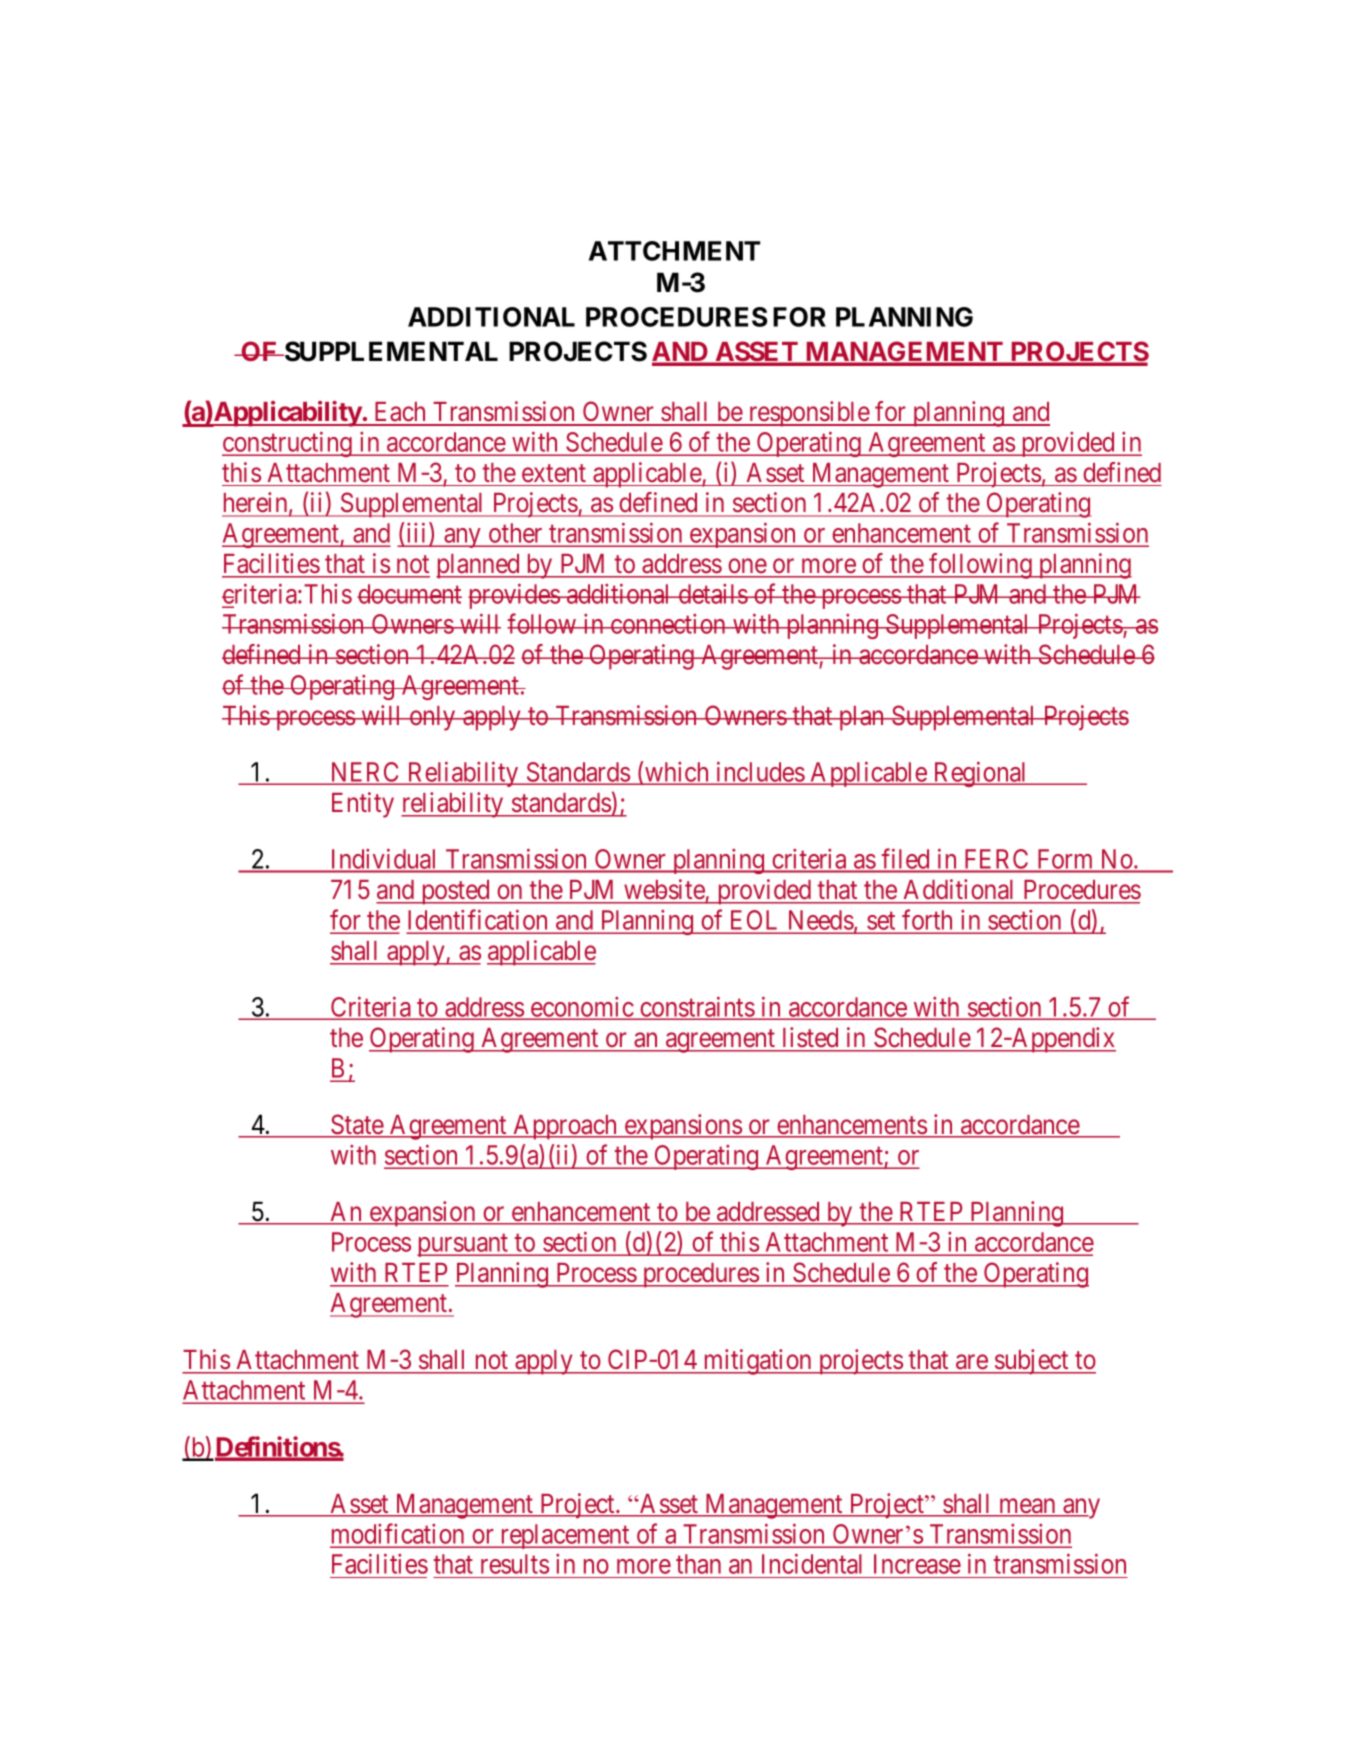 This image has height=1743, width=1347. Describe the element at coordinates (927, 919) in the image. I see `forth` at that location.
